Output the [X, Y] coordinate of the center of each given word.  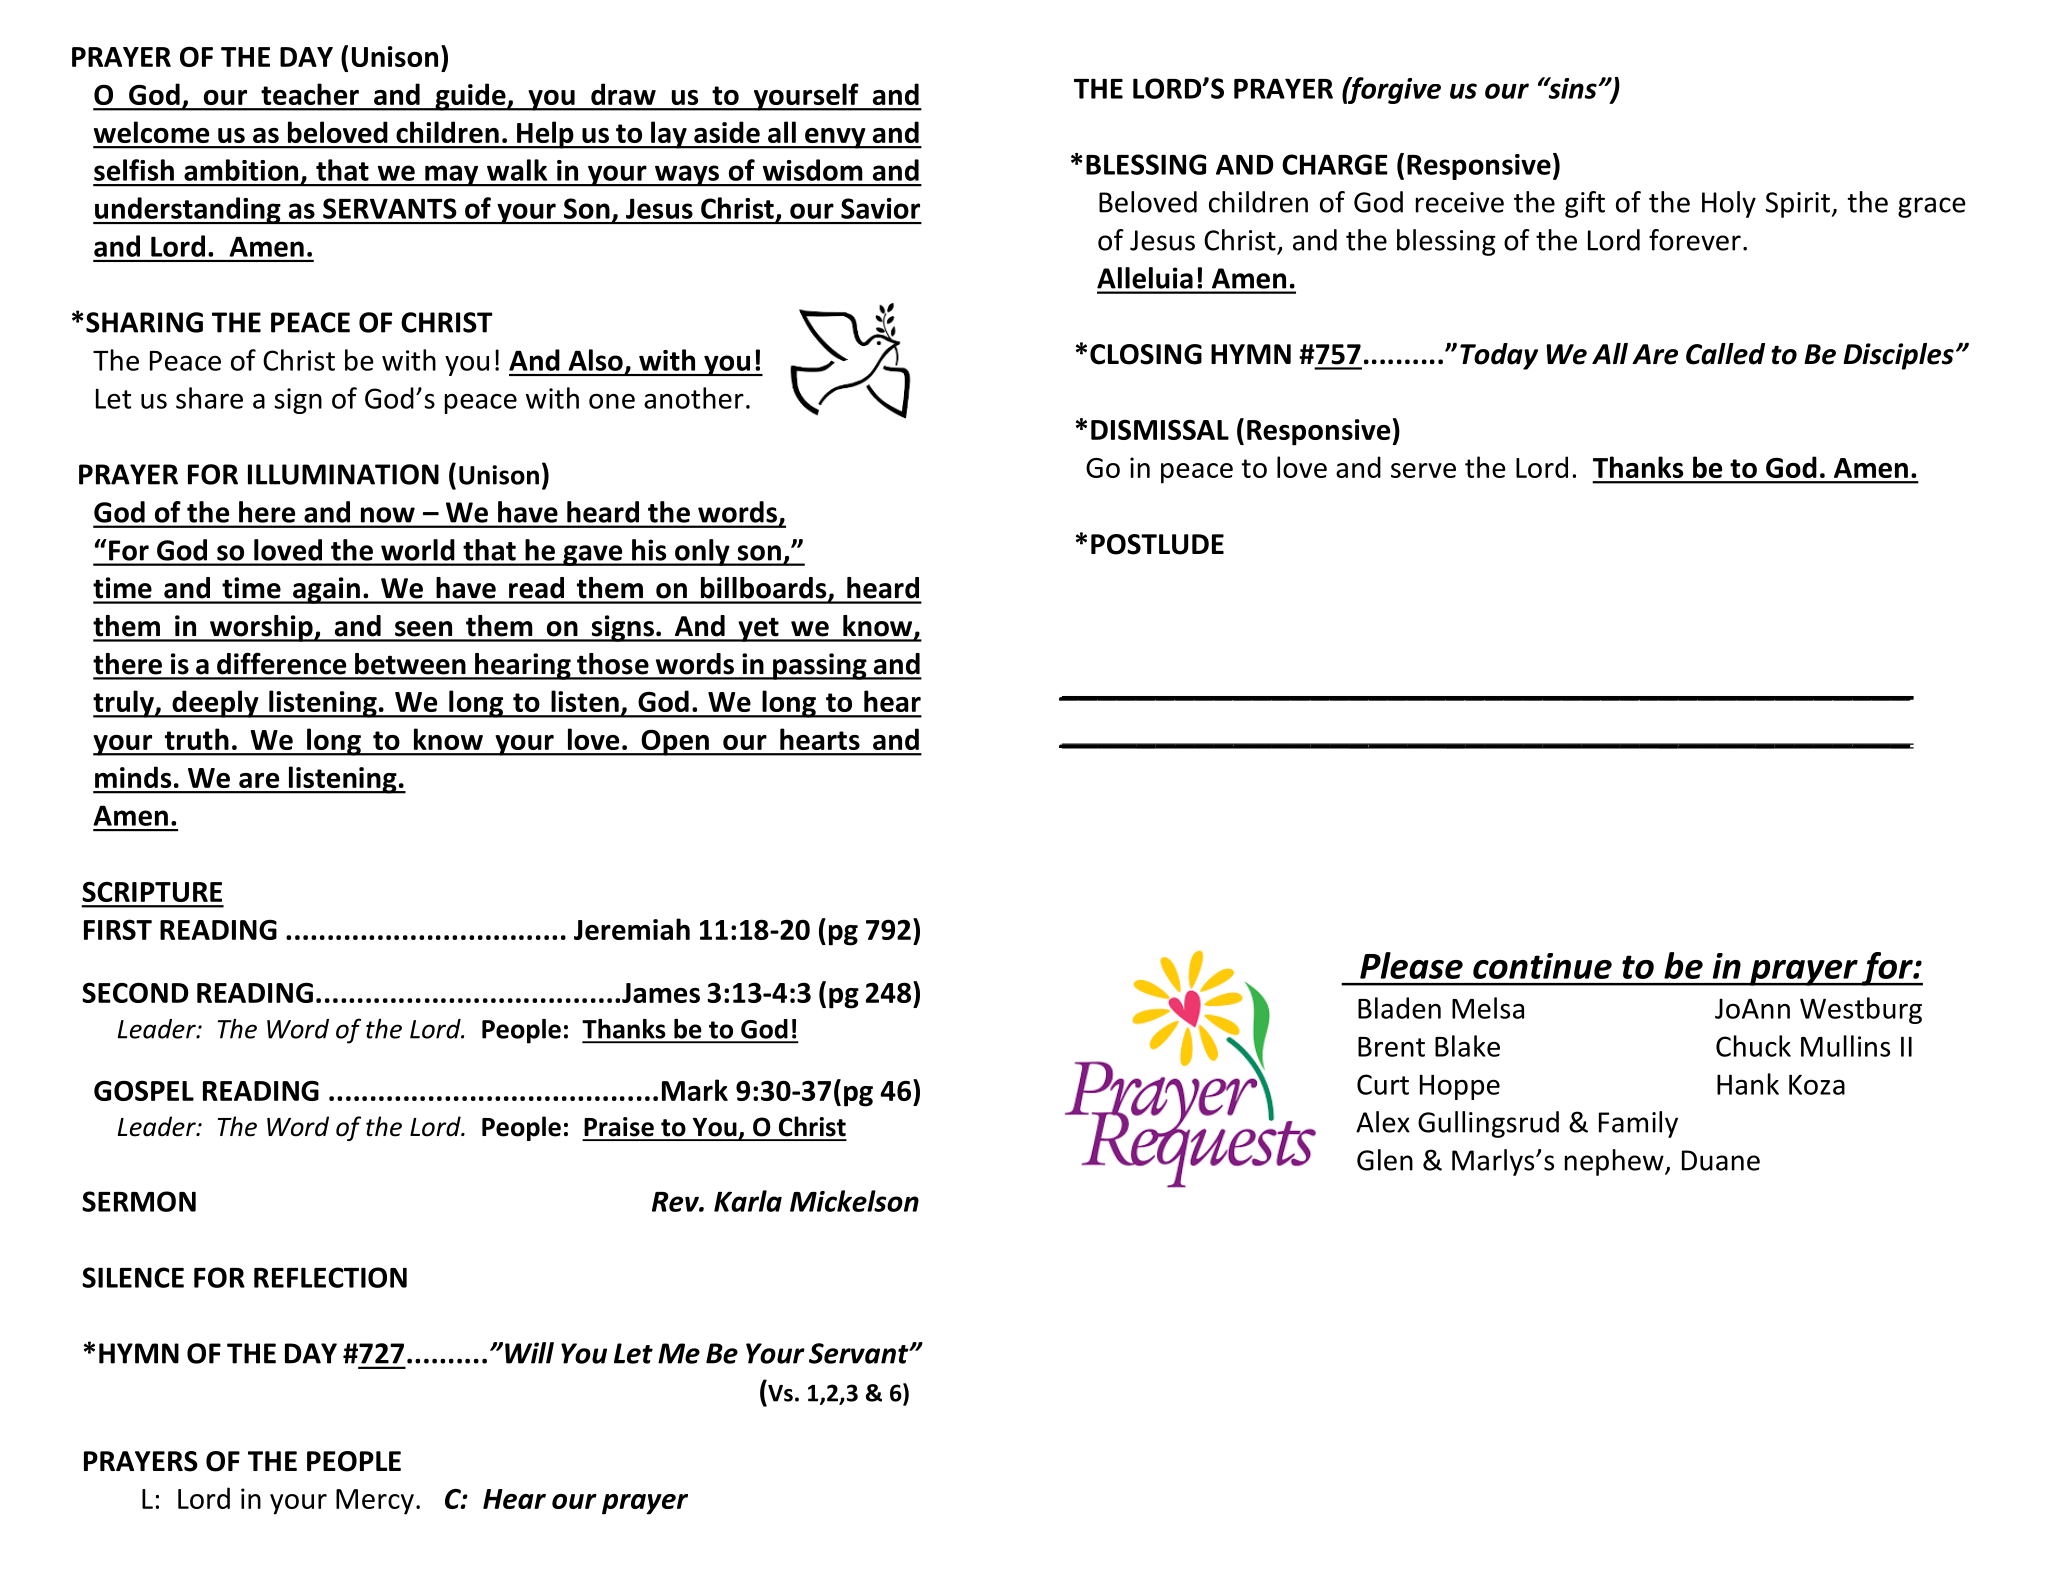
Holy [1729, 204]
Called [1725, 354]
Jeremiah [632, 929]
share [209, 398]
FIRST [118, 929]
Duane [1721, 1160]
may [452, 176]
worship [261, 628]
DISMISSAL [1160, 429]
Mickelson [854, 1201]
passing [820, 666]
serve [1423, 470]
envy [835, 138]
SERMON [139, 1201]
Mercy [375, 1502]
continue [1542, 966]
